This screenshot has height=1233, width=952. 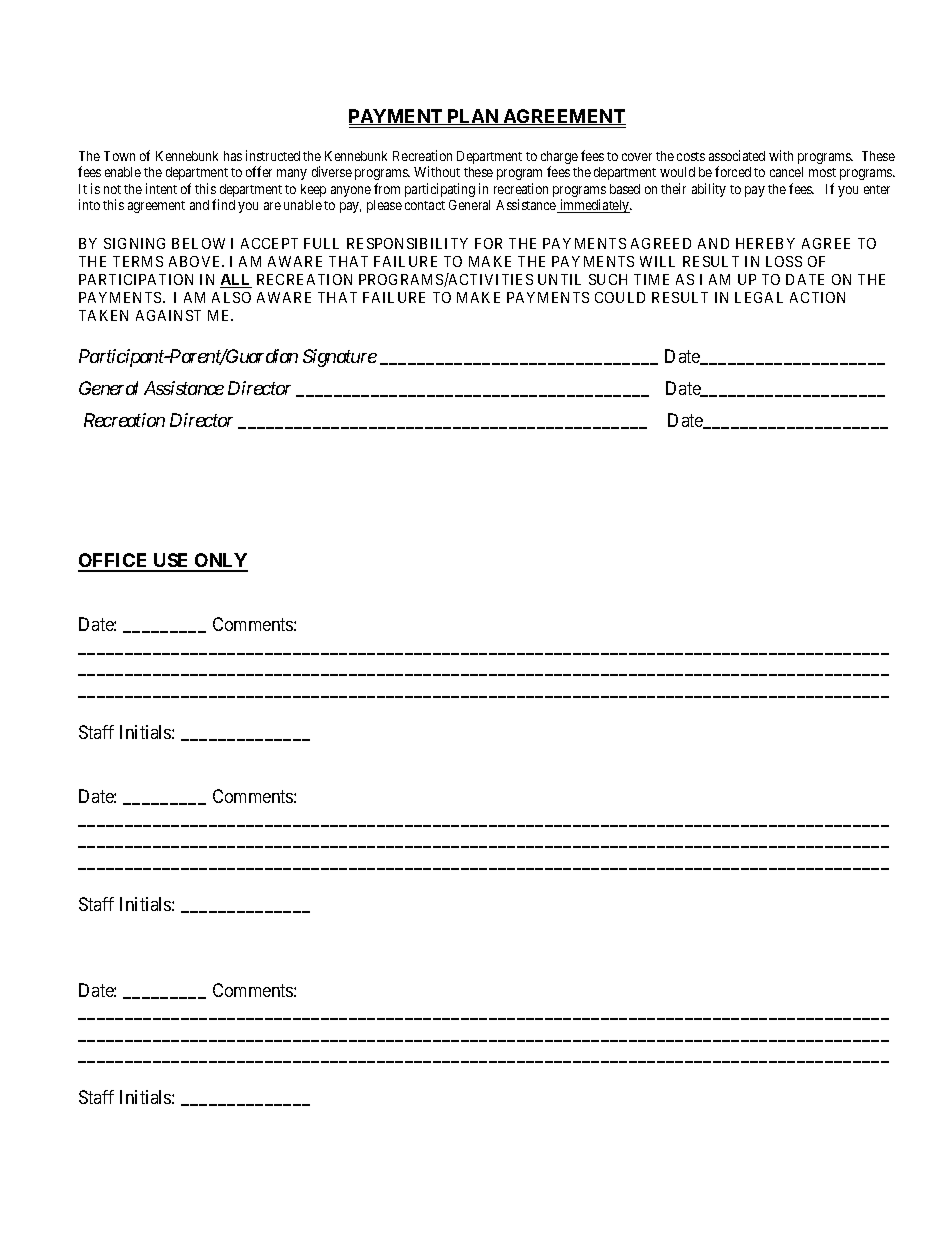 What do you see at coordinates (407, 243) in the screenshot?
I see `RESPONSIBILITY` at bounding box center [407, 243].
